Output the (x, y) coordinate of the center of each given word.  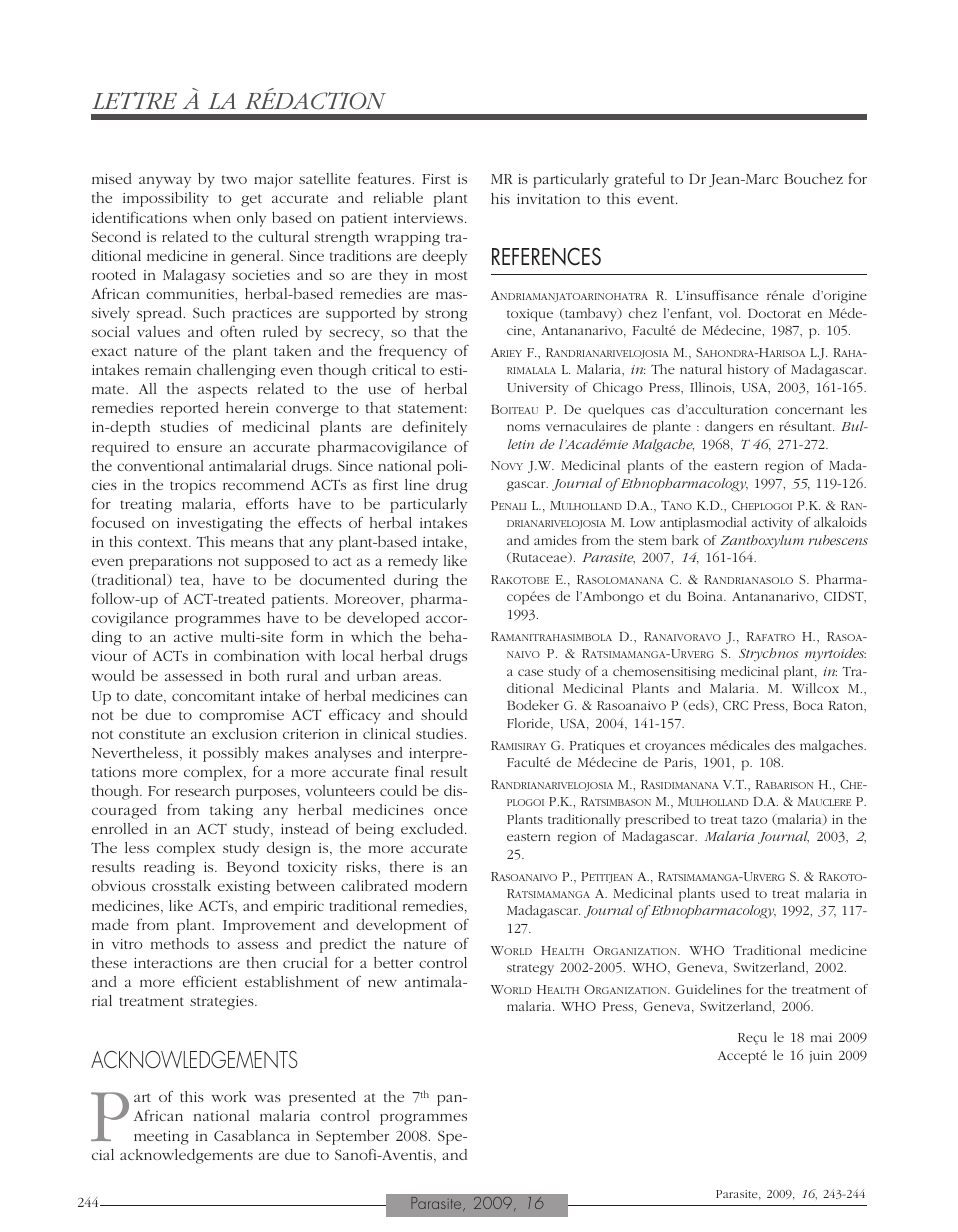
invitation (548, 199)
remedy (413, 562)
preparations (170, 563)
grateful (639, 180)
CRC (735, 705)
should (444, 714)
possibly (231, 754)
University (538, 389)
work (229, 1096)
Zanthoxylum (762, 542)
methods (180, 943)
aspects (222, 391)
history (748, 370)
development (401, 926)
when (212, 217)
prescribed (657, 821)
